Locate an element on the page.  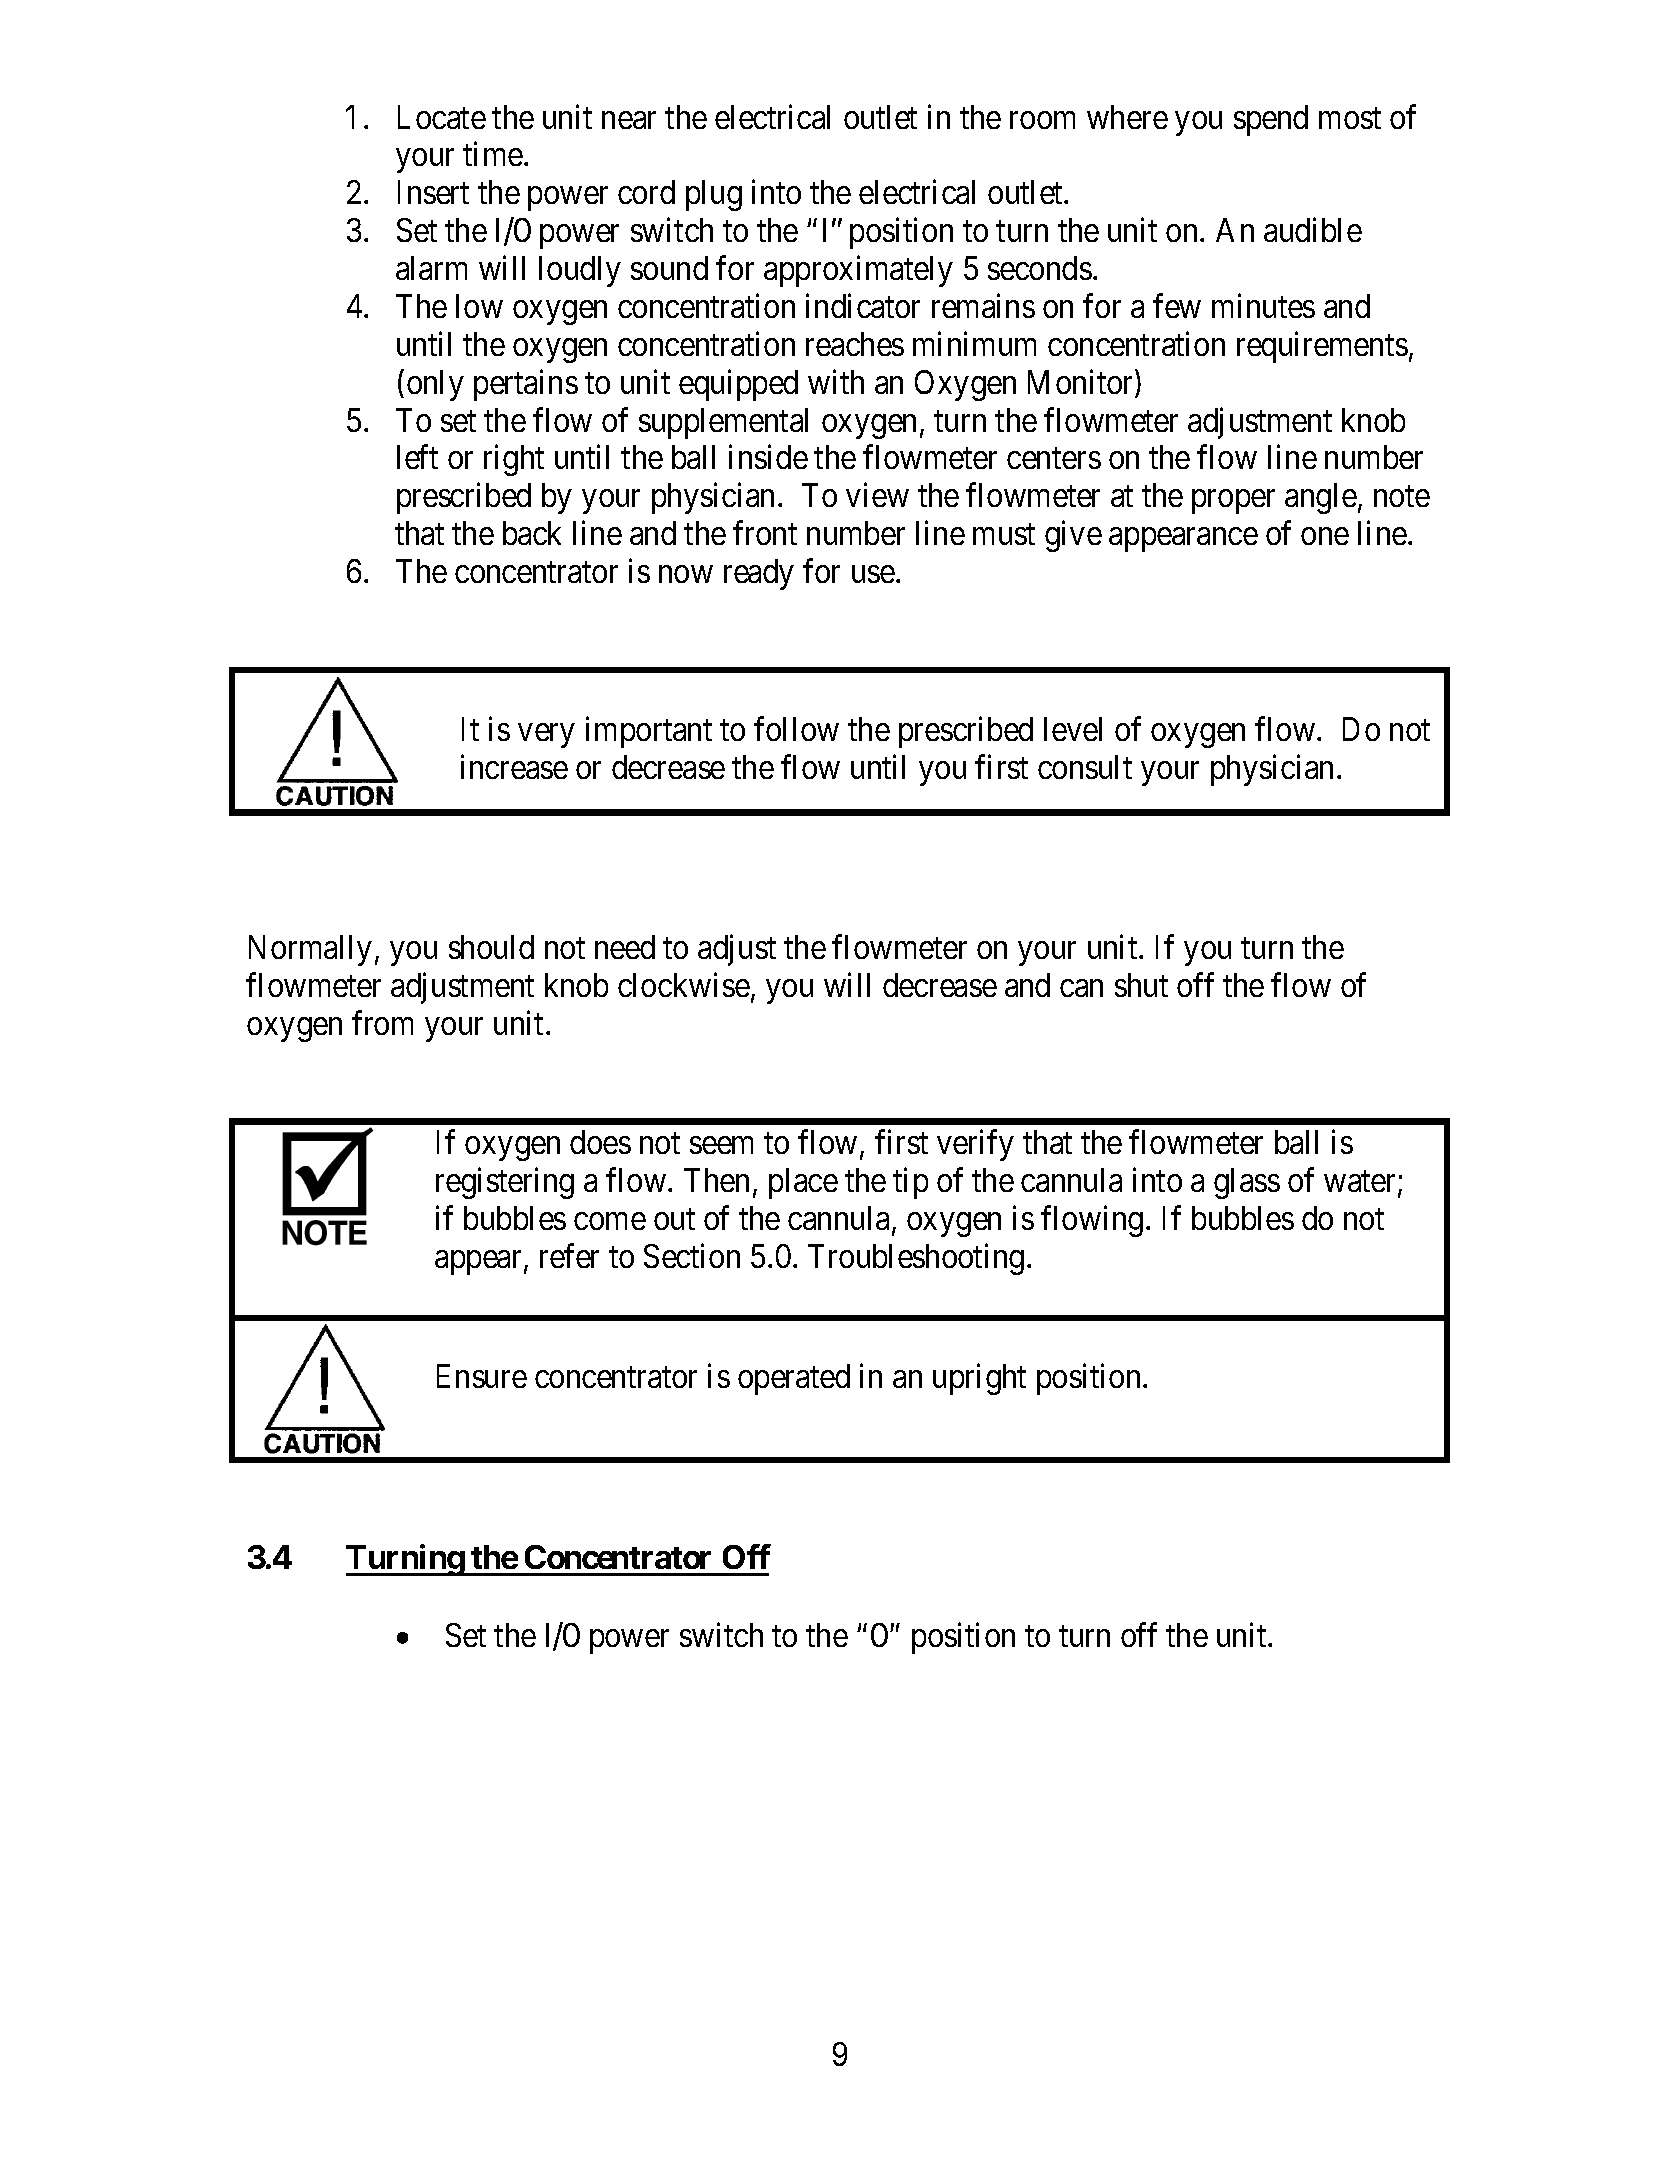
consult is located at coordinates (1085, 767).
